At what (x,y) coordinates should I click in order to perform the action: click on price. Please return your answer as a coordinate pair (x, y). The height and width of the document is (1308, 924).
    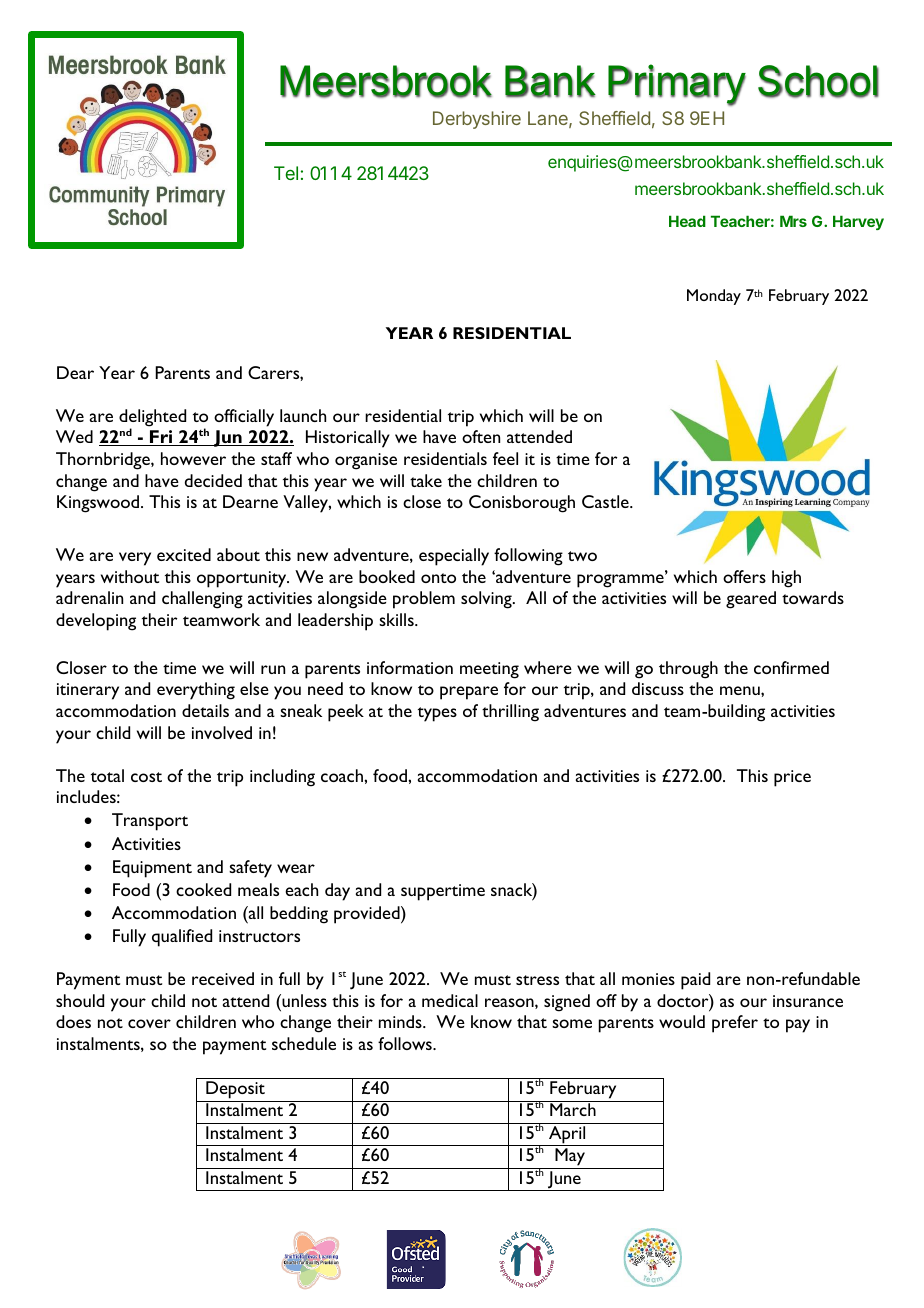
    Looking at the image, I should click on (792, 778).
